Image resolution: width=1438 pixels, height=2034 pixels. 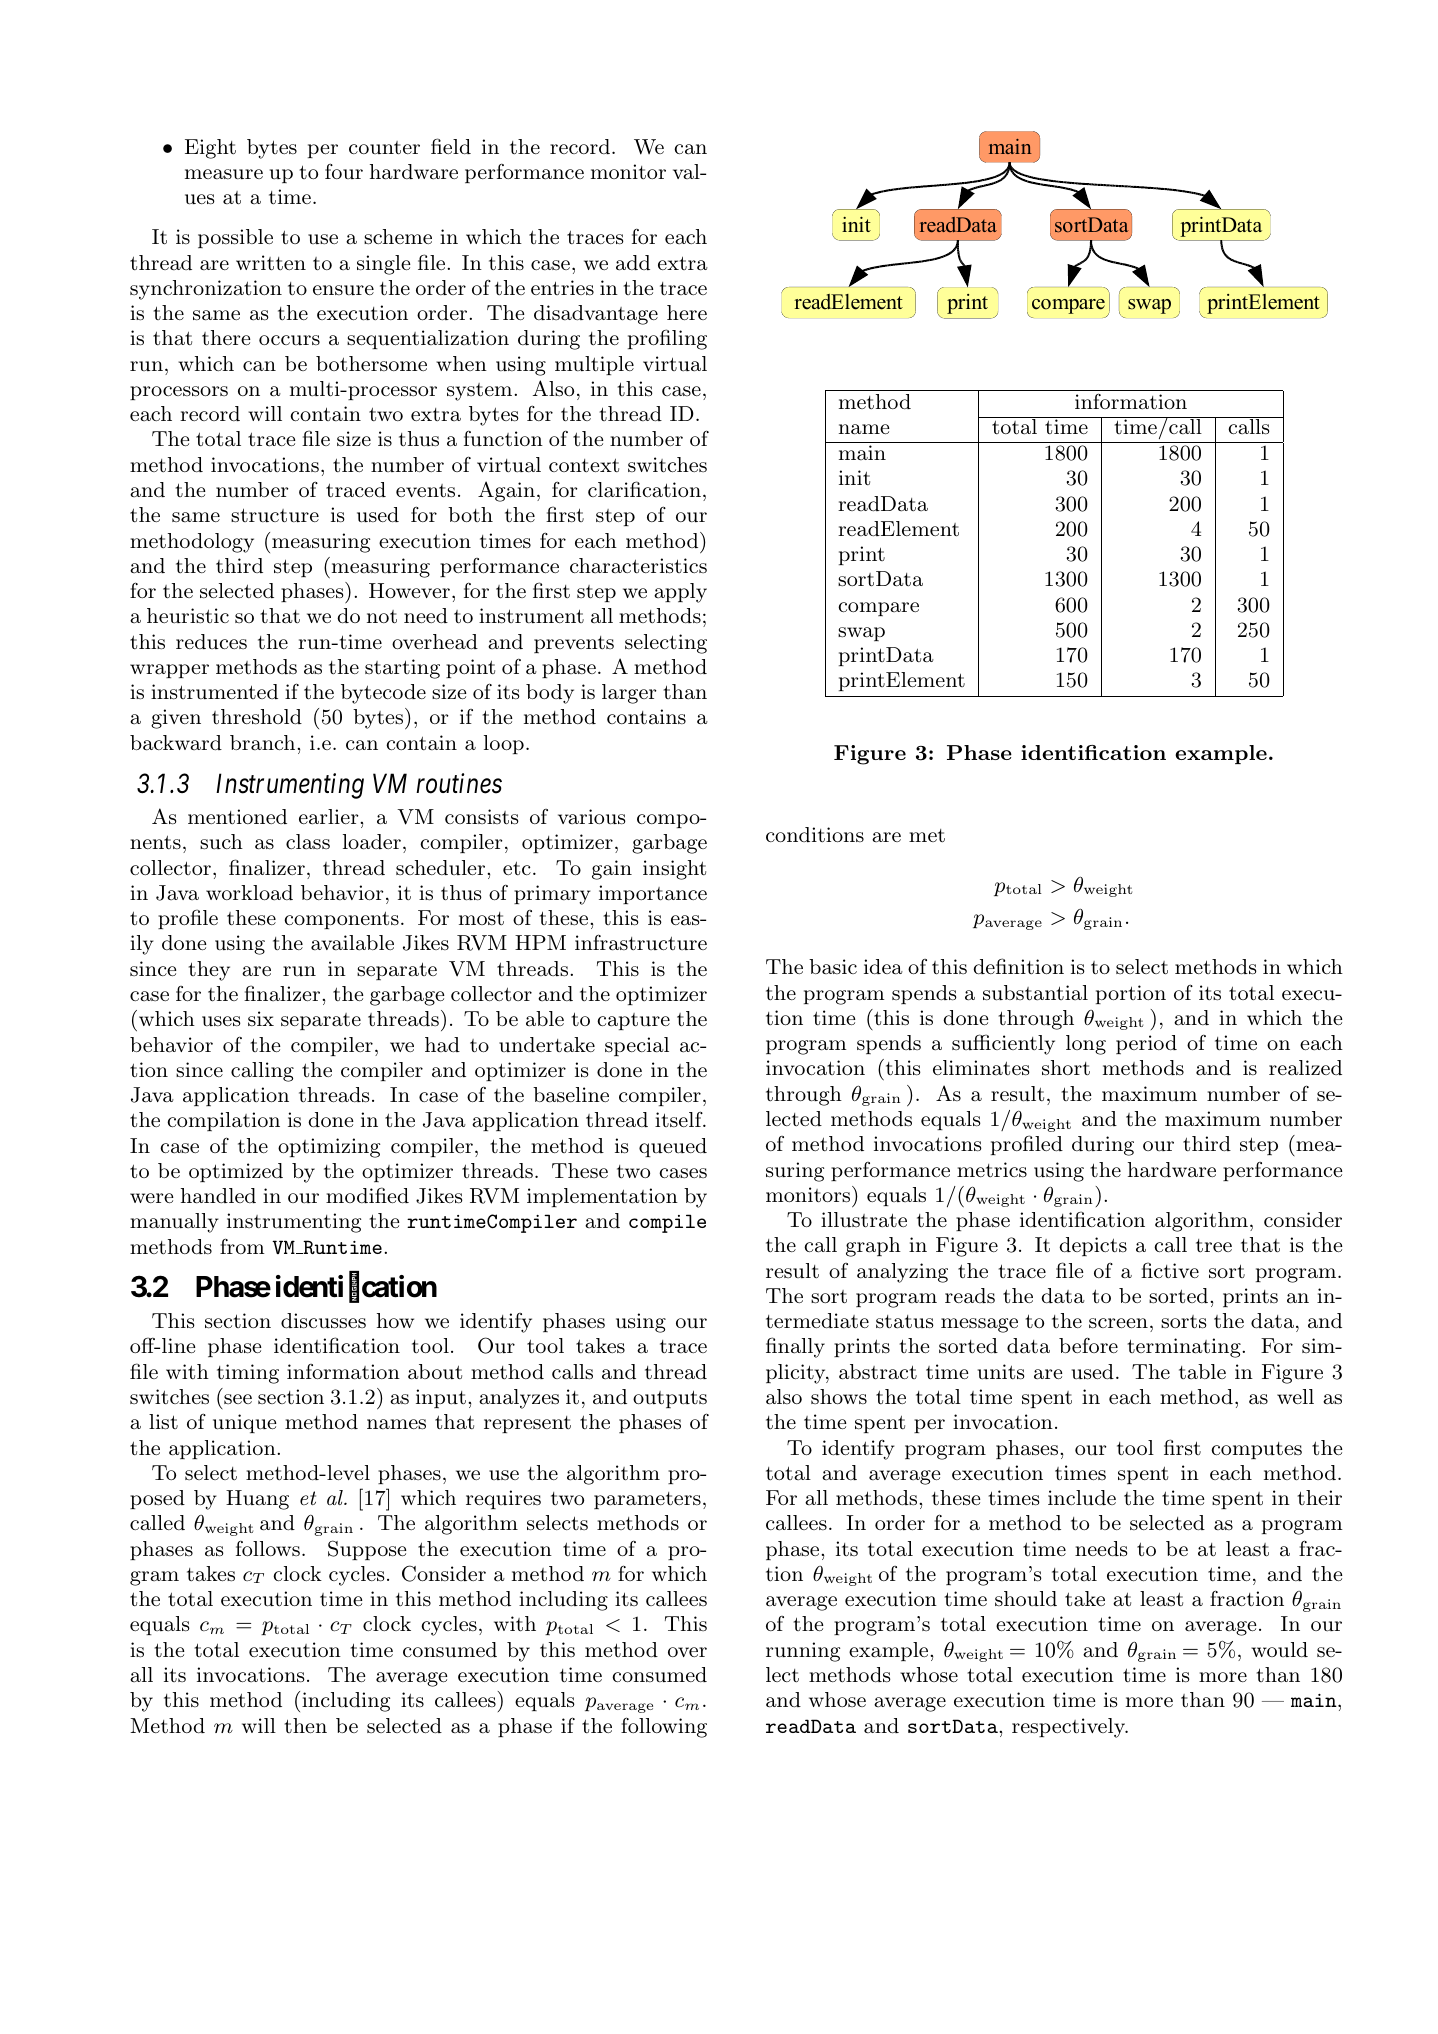 What do you see at coordinates (1146, 1044) in the document?
I see `period` at bounding box center [1146, 1044].
